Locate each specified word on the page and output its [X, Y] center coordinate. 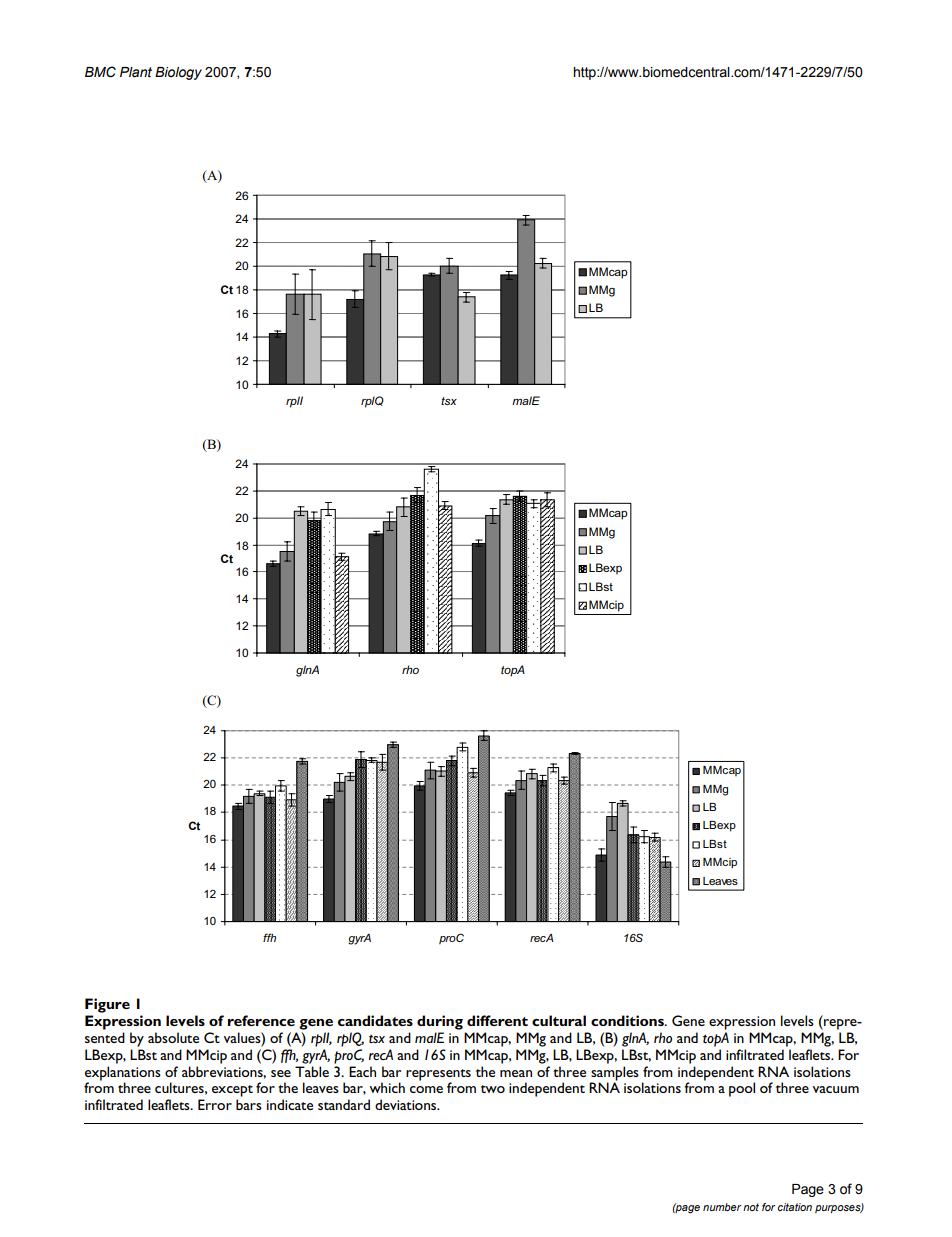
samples [614, 1074]
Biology [178, 73]
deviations [407, 1104]
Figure [107, 1005]
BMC [100, 72]
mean [516, 1073]
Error [215, 1104]
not [751, 1207]
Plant [136, 72]
